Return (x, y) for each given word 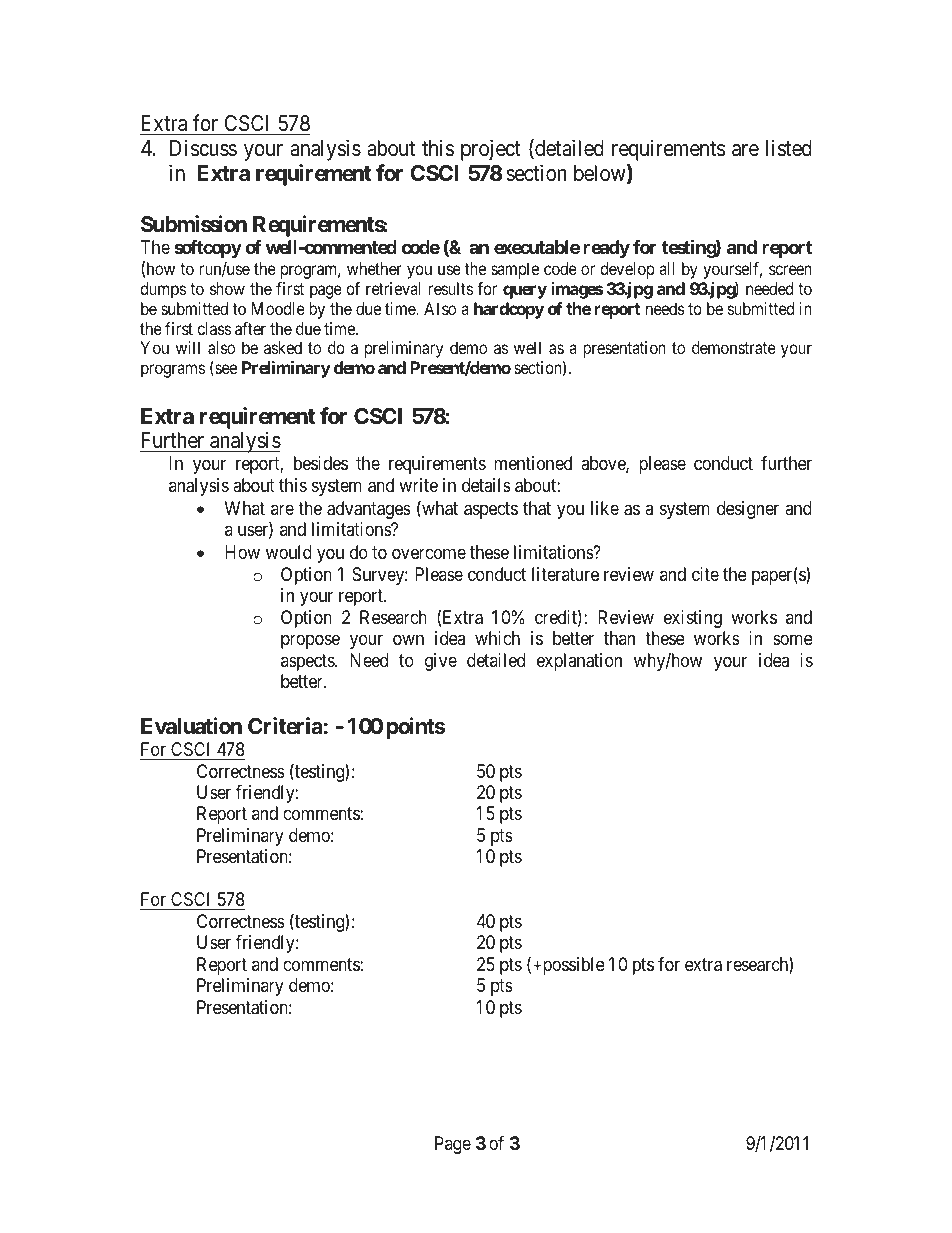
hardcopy (509, 310)
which (497, 638)
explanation (579, 662)
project (491, 150)
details (486, 485)
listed (789, 148)
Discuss (203, 148)
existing (693, 619)
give (441, 662)
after (250, 328)
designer (748, 510)
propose (310, 641)
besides (321, 463)
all (666, 268)
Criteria (285, 726)
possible (572, 966)
